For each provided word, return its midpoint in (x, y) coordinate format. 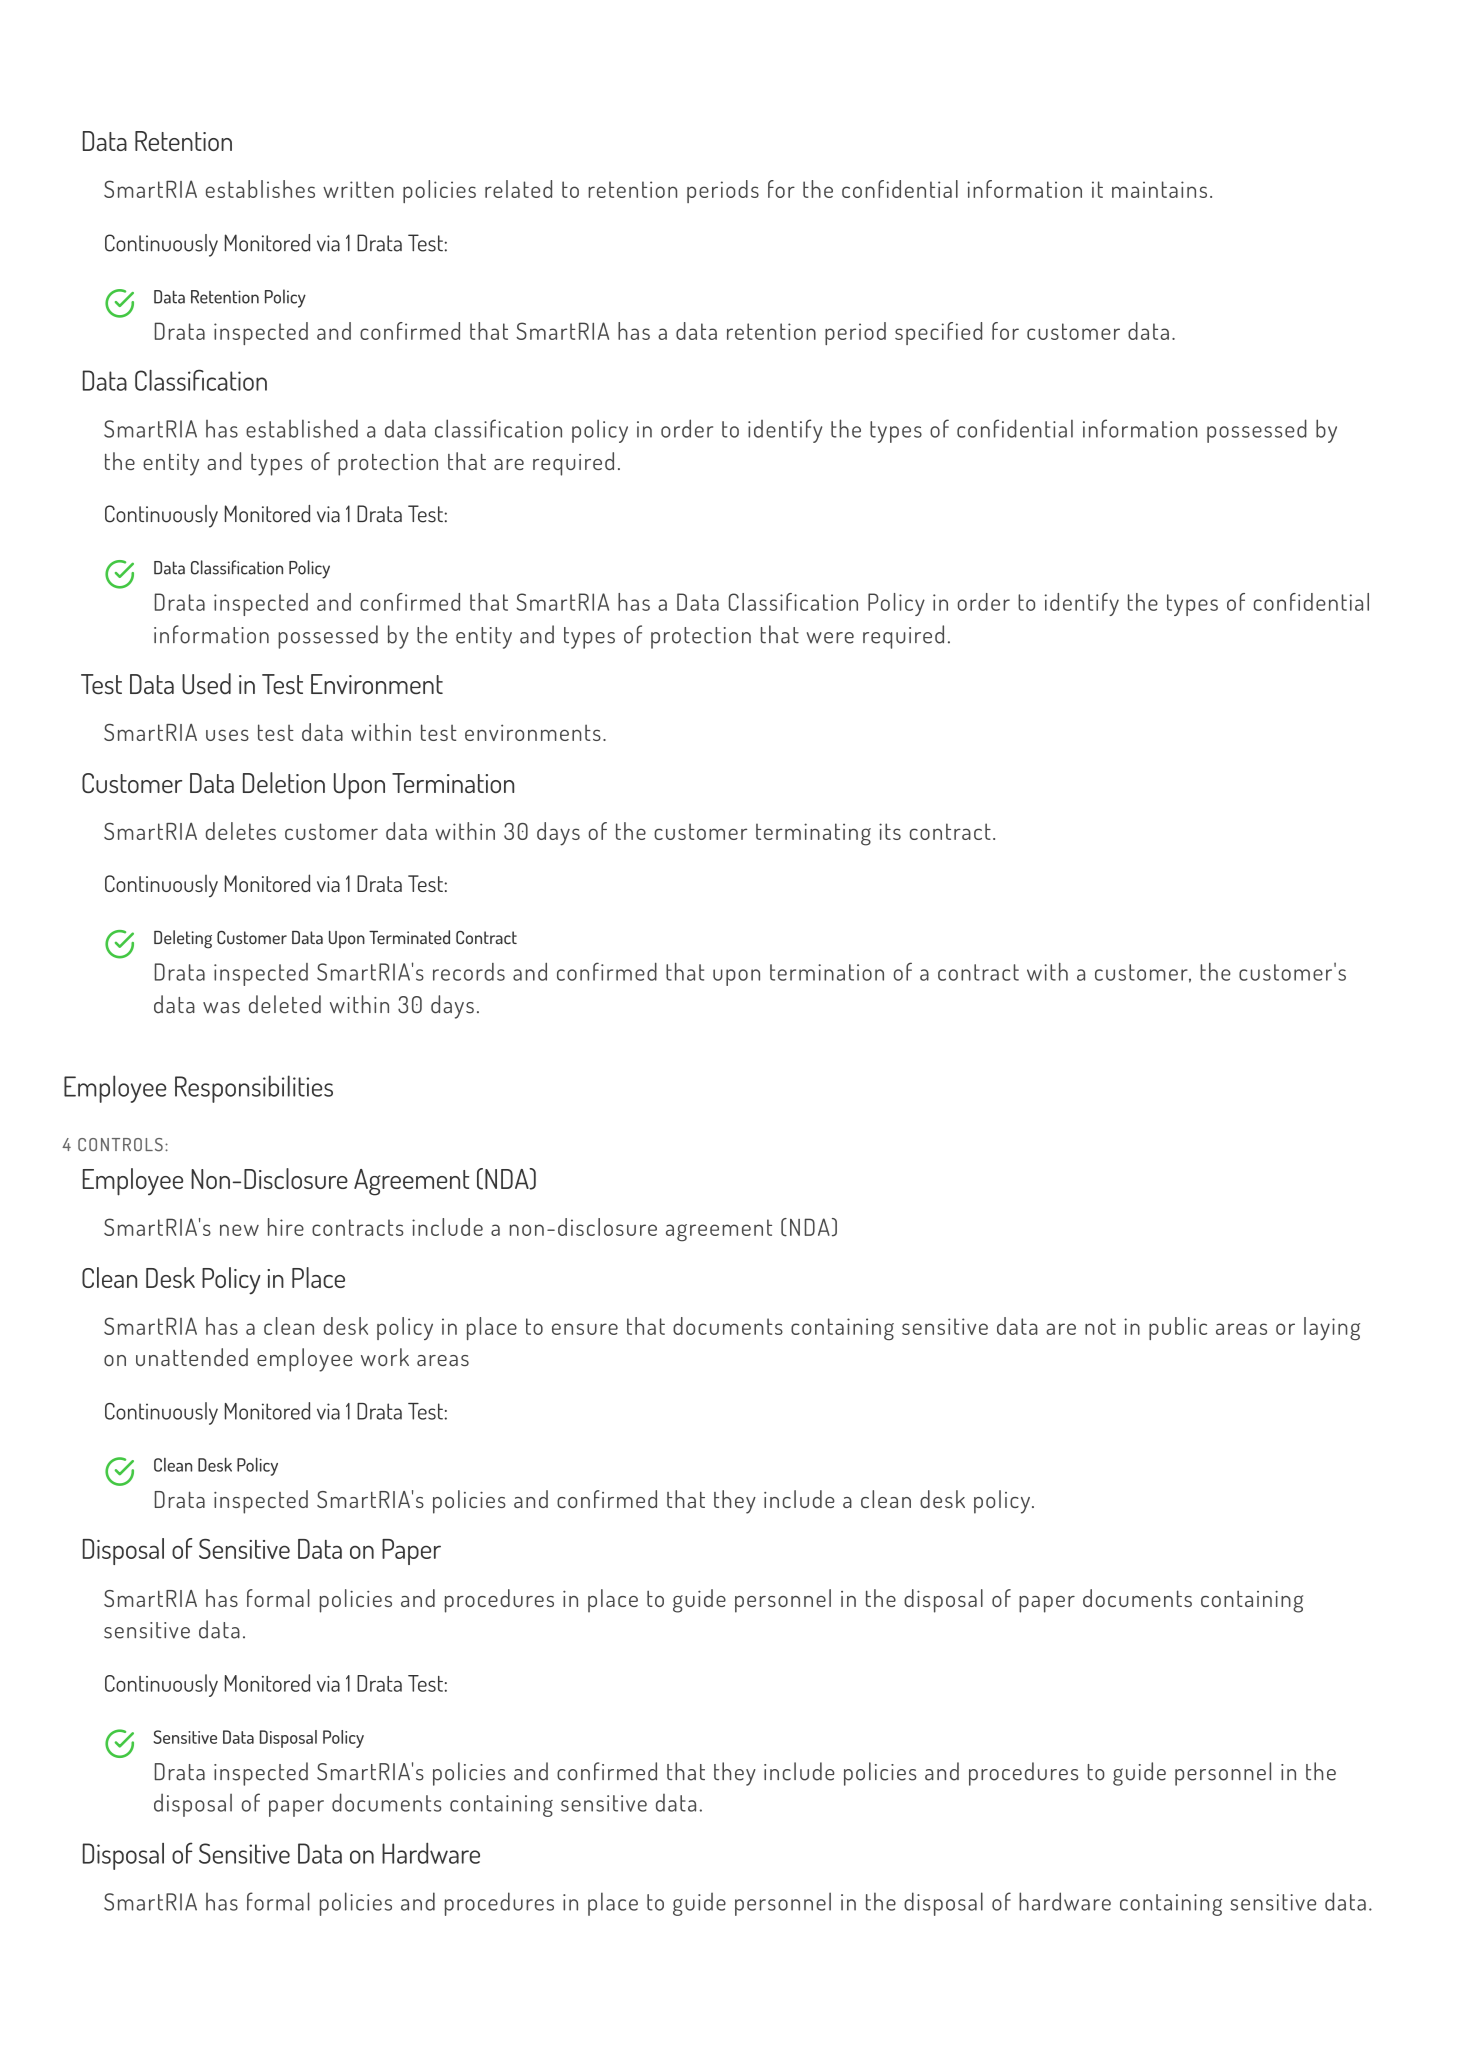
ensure (585, 1329)
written (358, 189)
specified (938, 333)
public (1178, 1328)
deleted (285, 1004)
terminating (813, 834)
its (890, 831)
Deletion (284, 782)
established (302, 428)
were (830, 638)
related (518, 189)
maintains (1159, 189)
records (469, 972)
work (385, 1357)
